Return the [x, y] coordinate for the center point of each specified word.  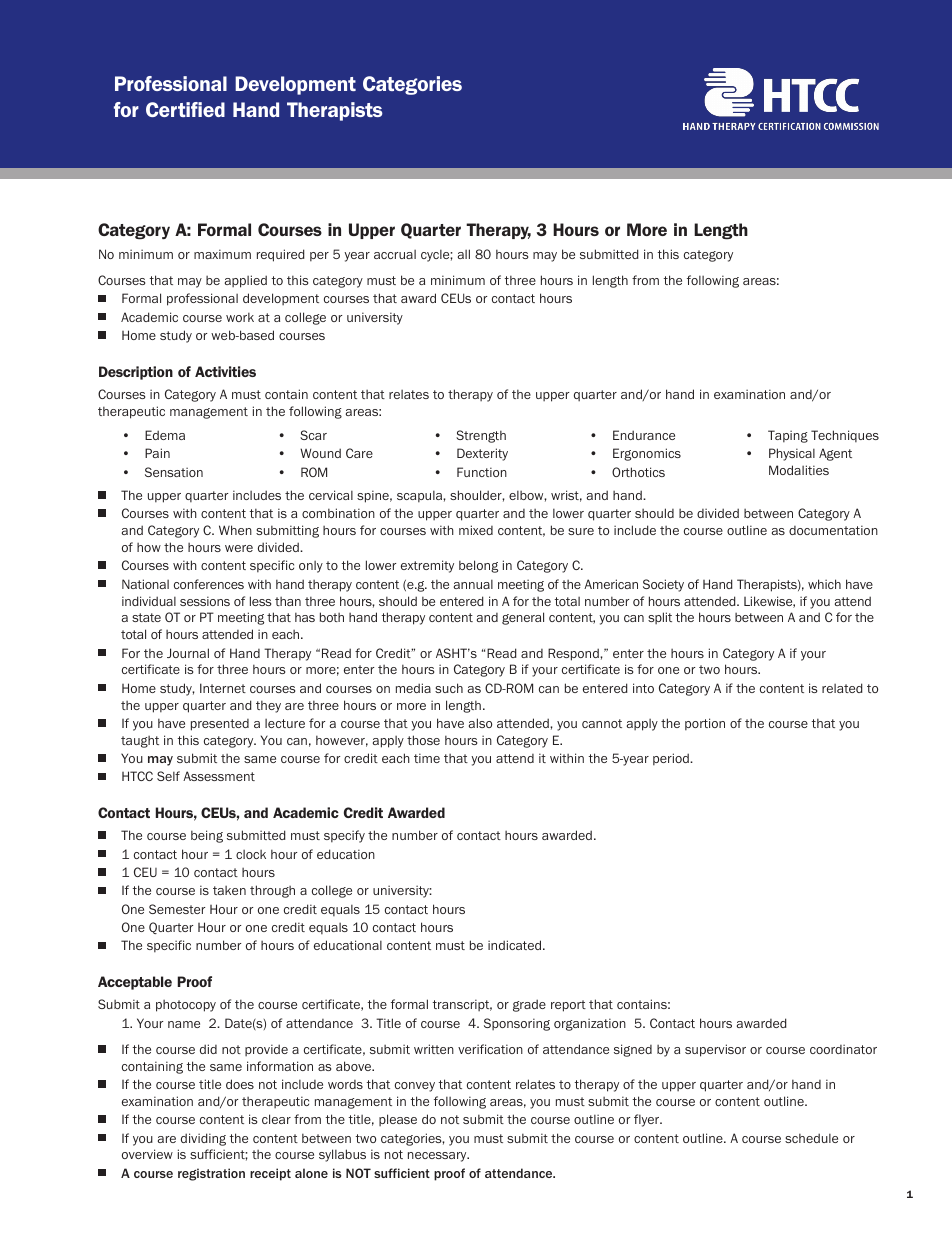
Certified [185, 109]
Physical [792, 454]
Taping [788, 436]
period [672, 759]
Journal [188, 653]
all [464, 254]
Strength [481, 436]
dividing [203, 1139]
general [523, 618]
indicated [516, 945]
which [824, 584]
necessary [438, 1157]
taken [229, 890]
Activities [225, 371]
